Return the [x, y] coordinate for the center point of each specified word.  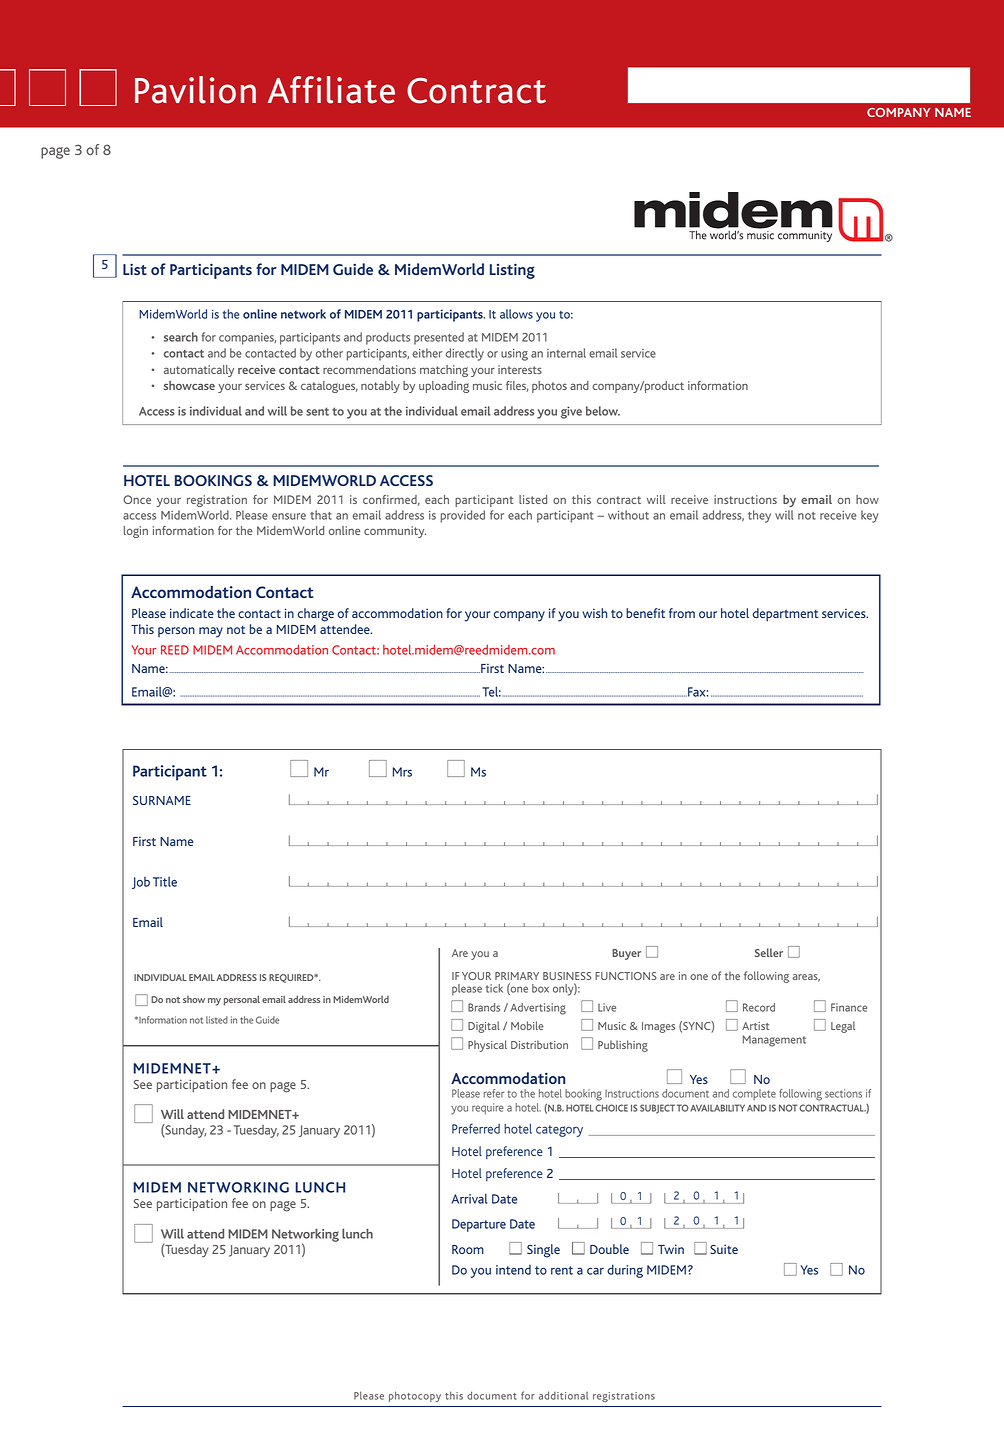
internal [566, 353]
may [211, 632]
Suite [724, 1249]
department [785, 615]
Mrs [402, 772]
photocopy [415, 1396]
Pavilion [195, 90]
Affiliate [331, 90]
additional [563, 1395]
